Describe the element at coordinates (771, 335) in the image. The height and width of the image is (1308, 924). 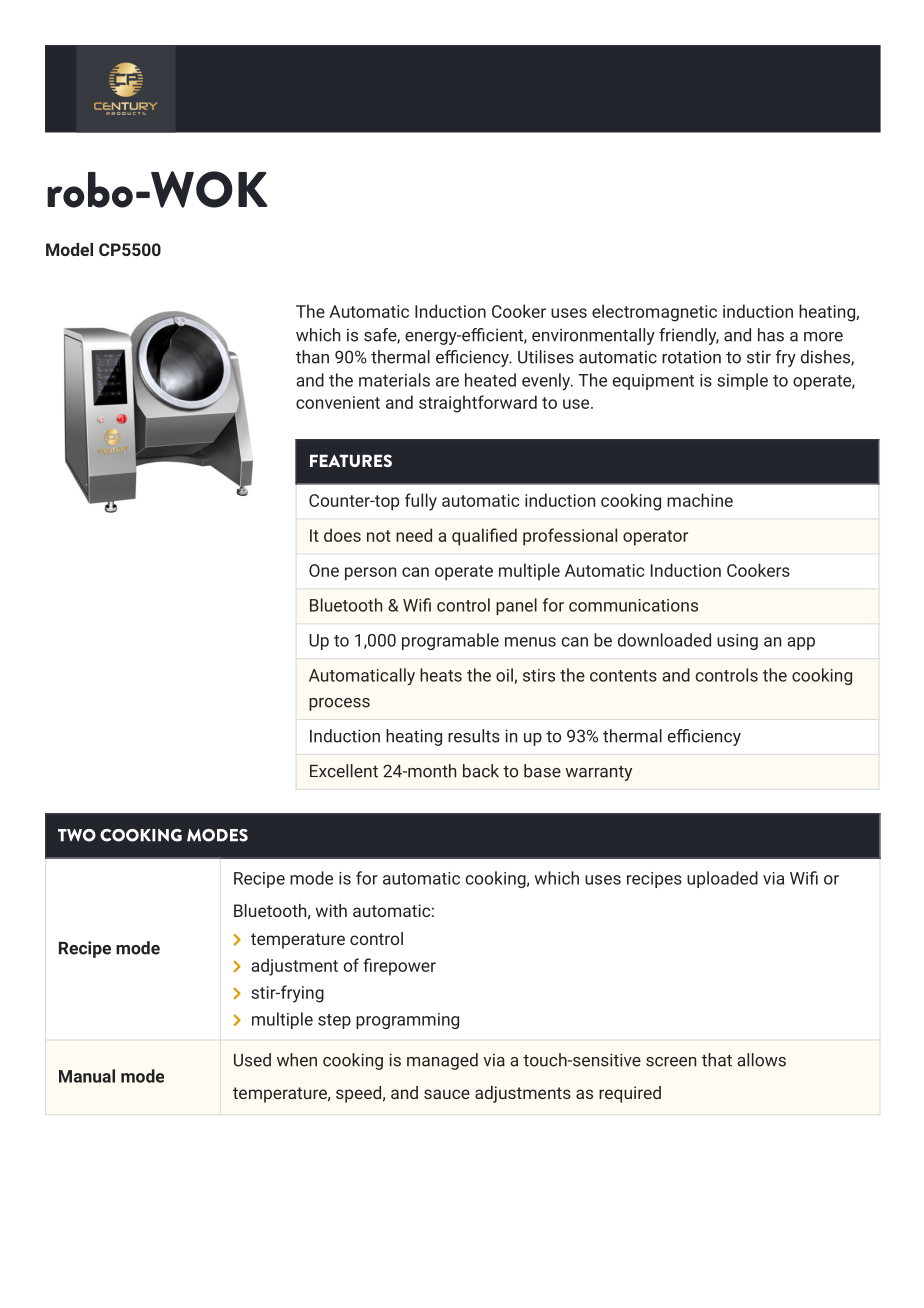
I see `has` at that location.
